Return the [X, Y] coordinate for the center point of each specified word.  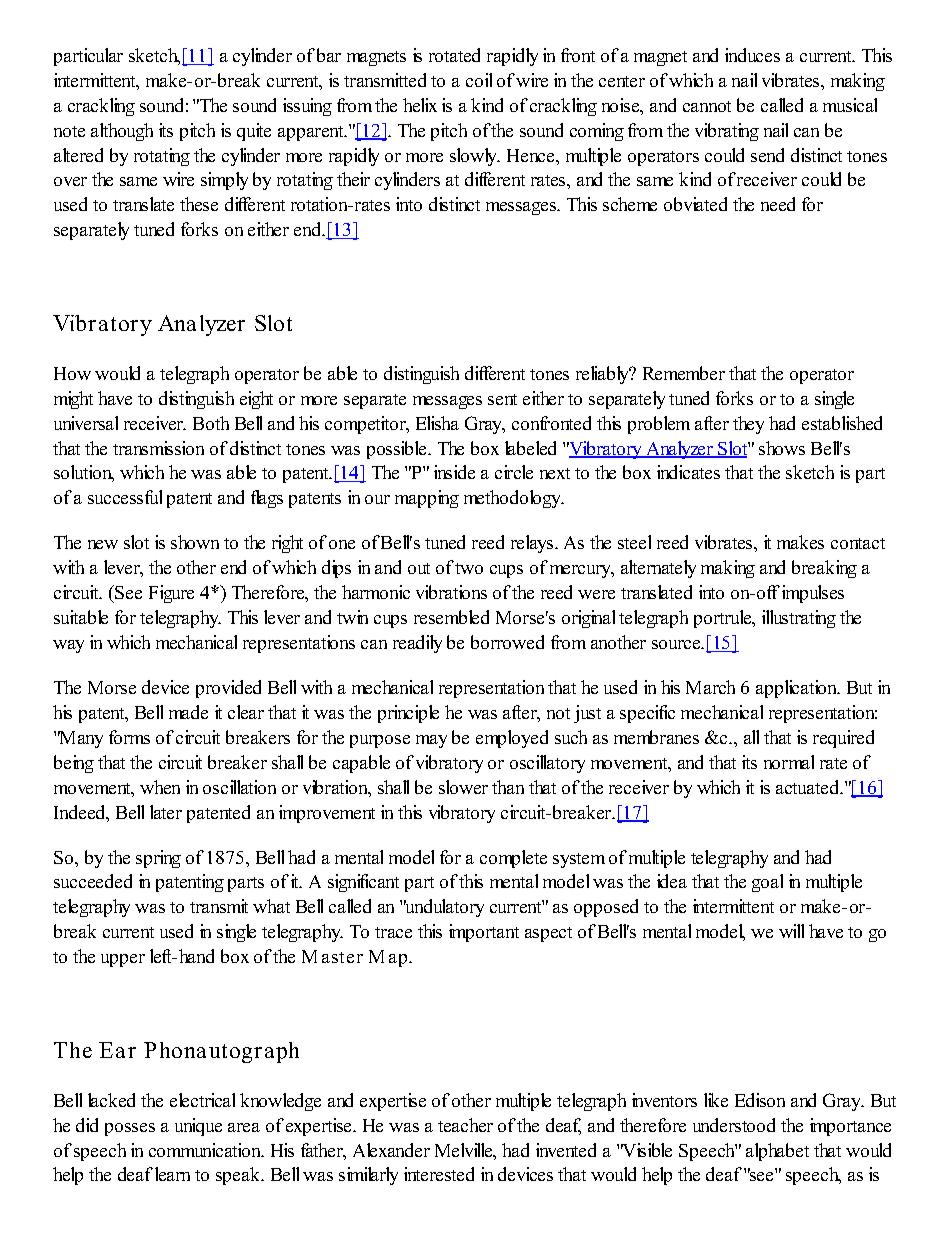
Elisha [437, 423]
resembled [451, 617]
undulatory [444, 908]
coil [479, 80]
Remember [684, 373]
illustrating [799, 619]
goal [767, 883]
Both [211, 423]
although [122, 132]
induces [752, 55]
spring [158, 859]
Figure [171, 594]
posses [130, 1129]
